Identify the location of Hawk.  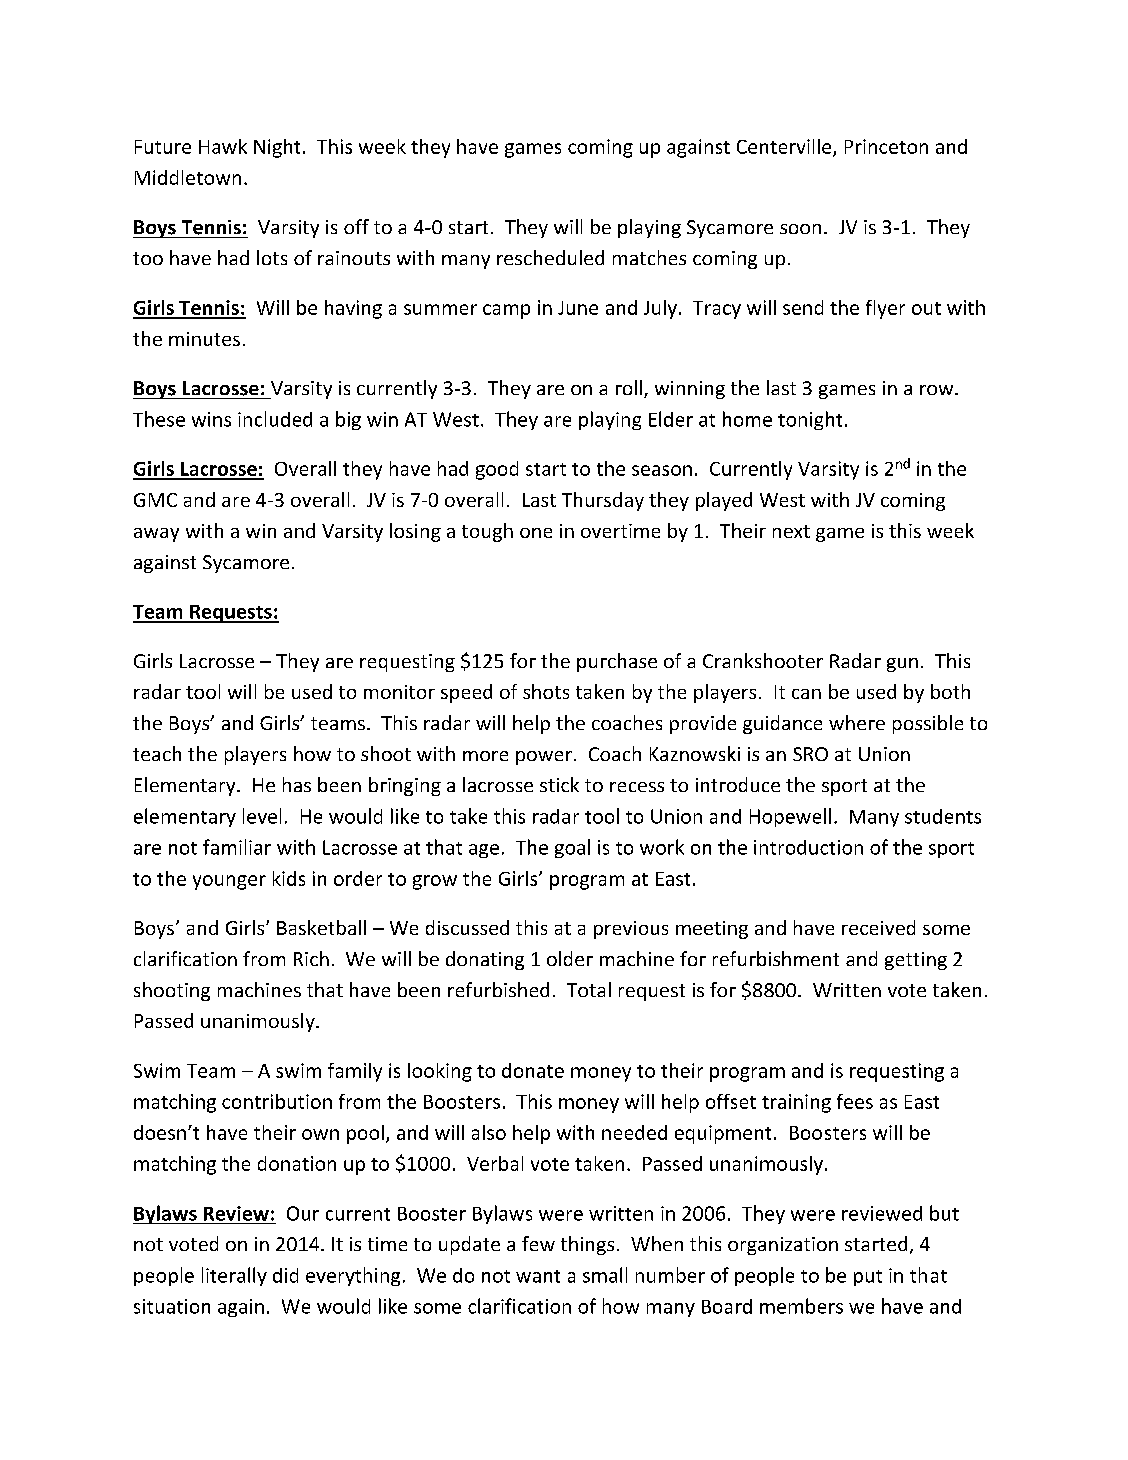
(223, 146).
